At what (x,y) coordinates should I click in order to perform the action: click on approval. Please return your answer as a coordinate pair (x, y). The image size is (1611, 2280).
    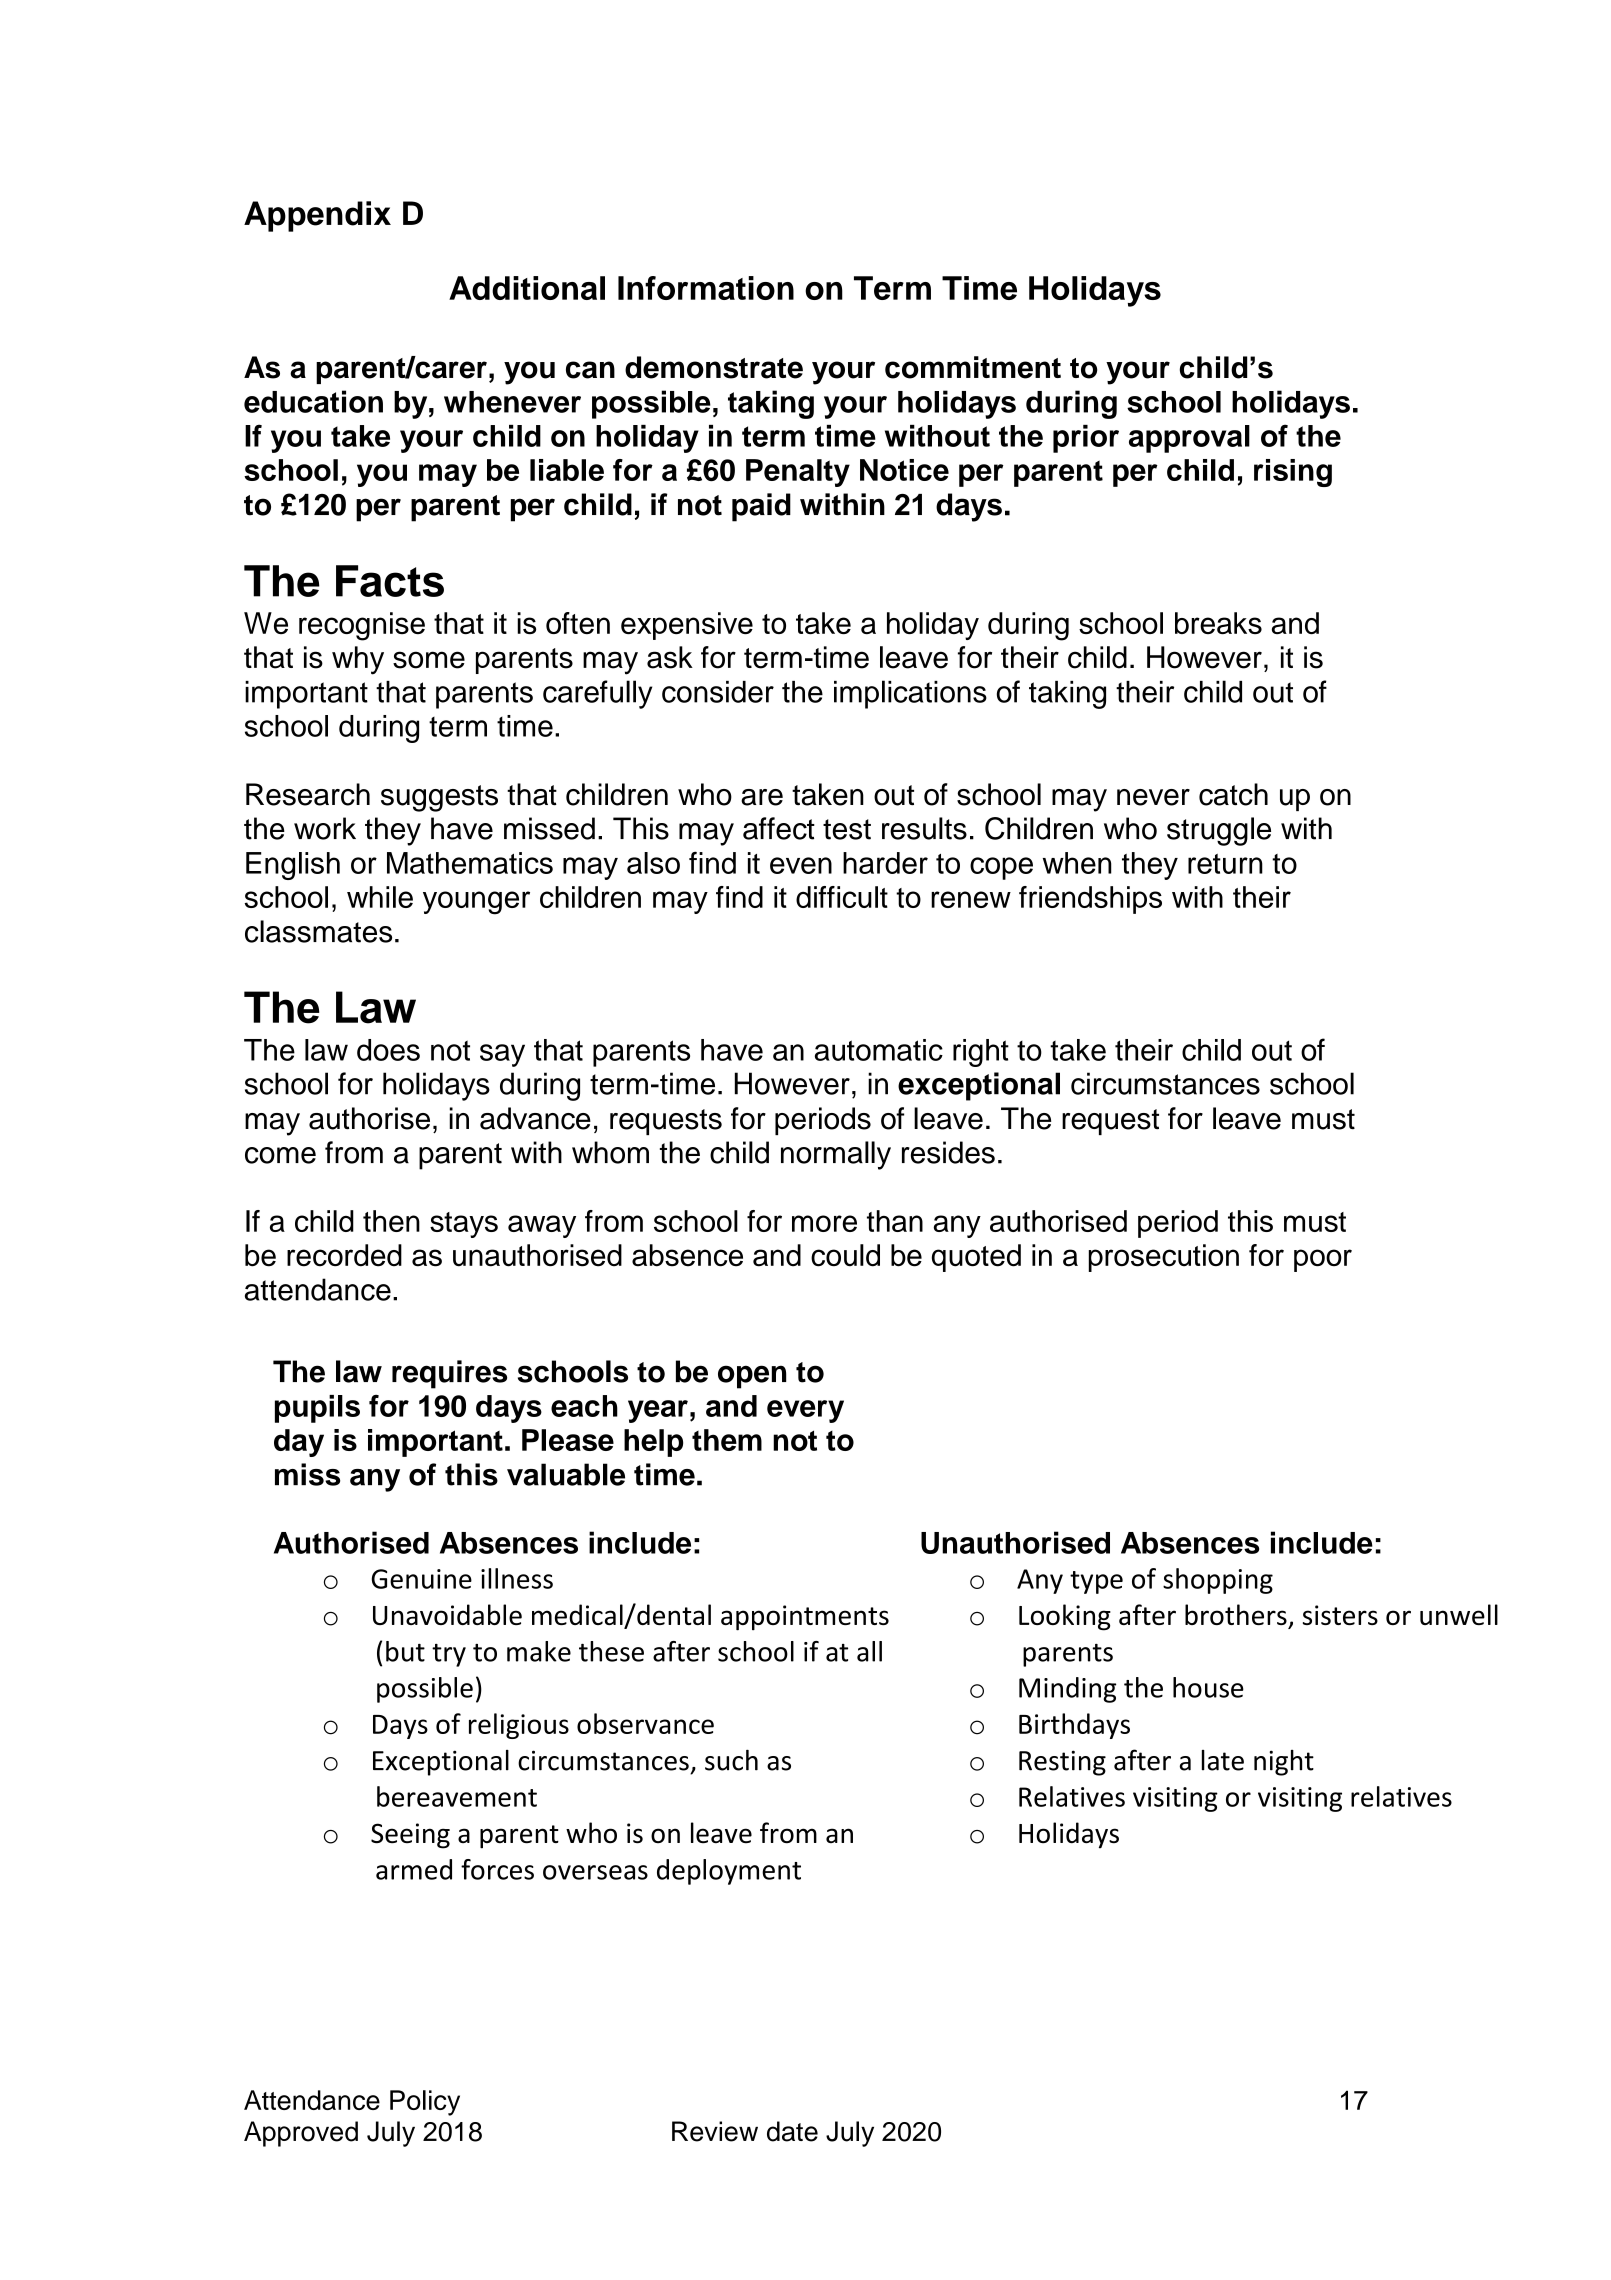
    Looking at the image, I should click on (1189, 439).
